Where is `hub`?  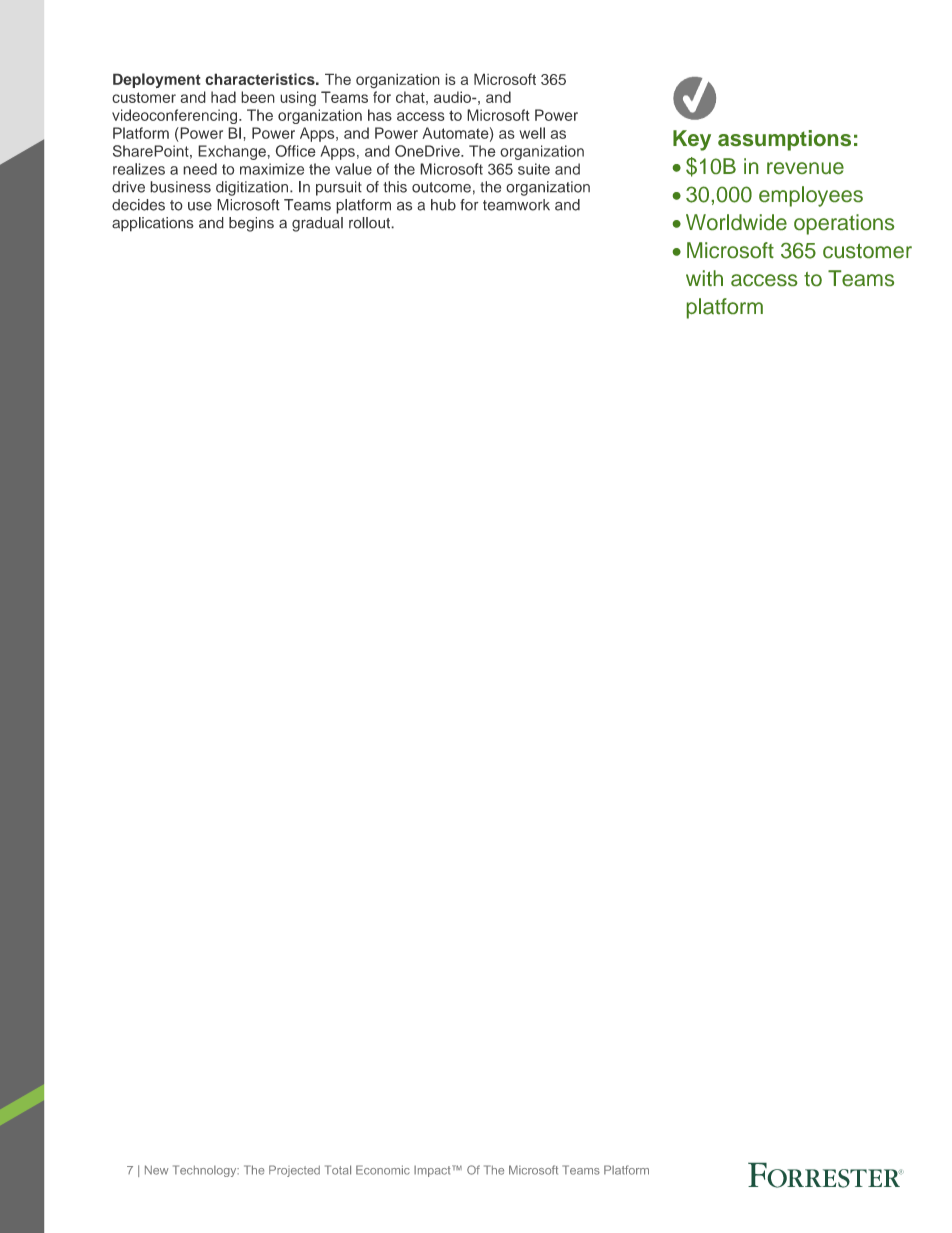
hub is located at coordinates (443, 205).
